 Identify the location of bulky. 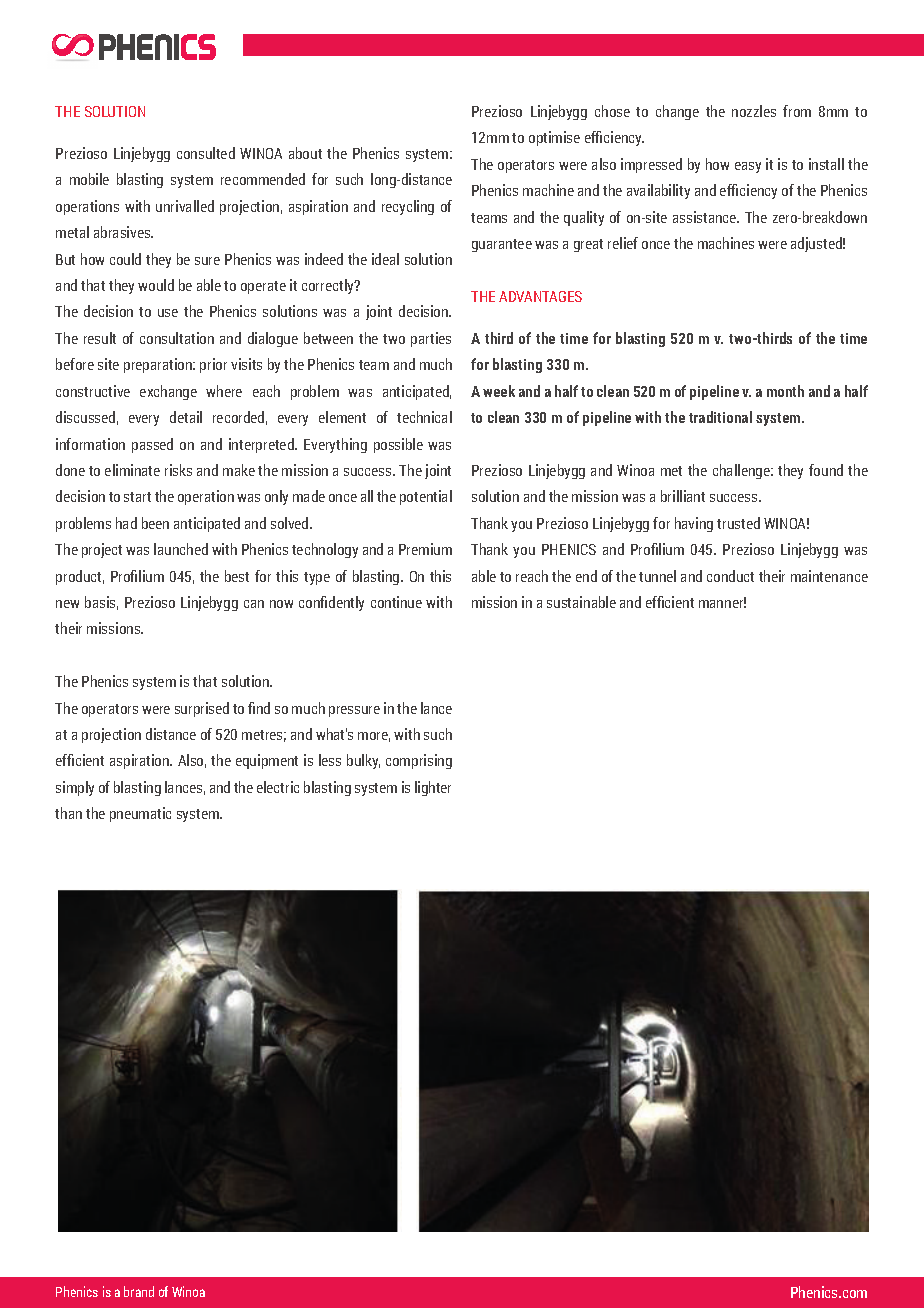
(363, 761).
